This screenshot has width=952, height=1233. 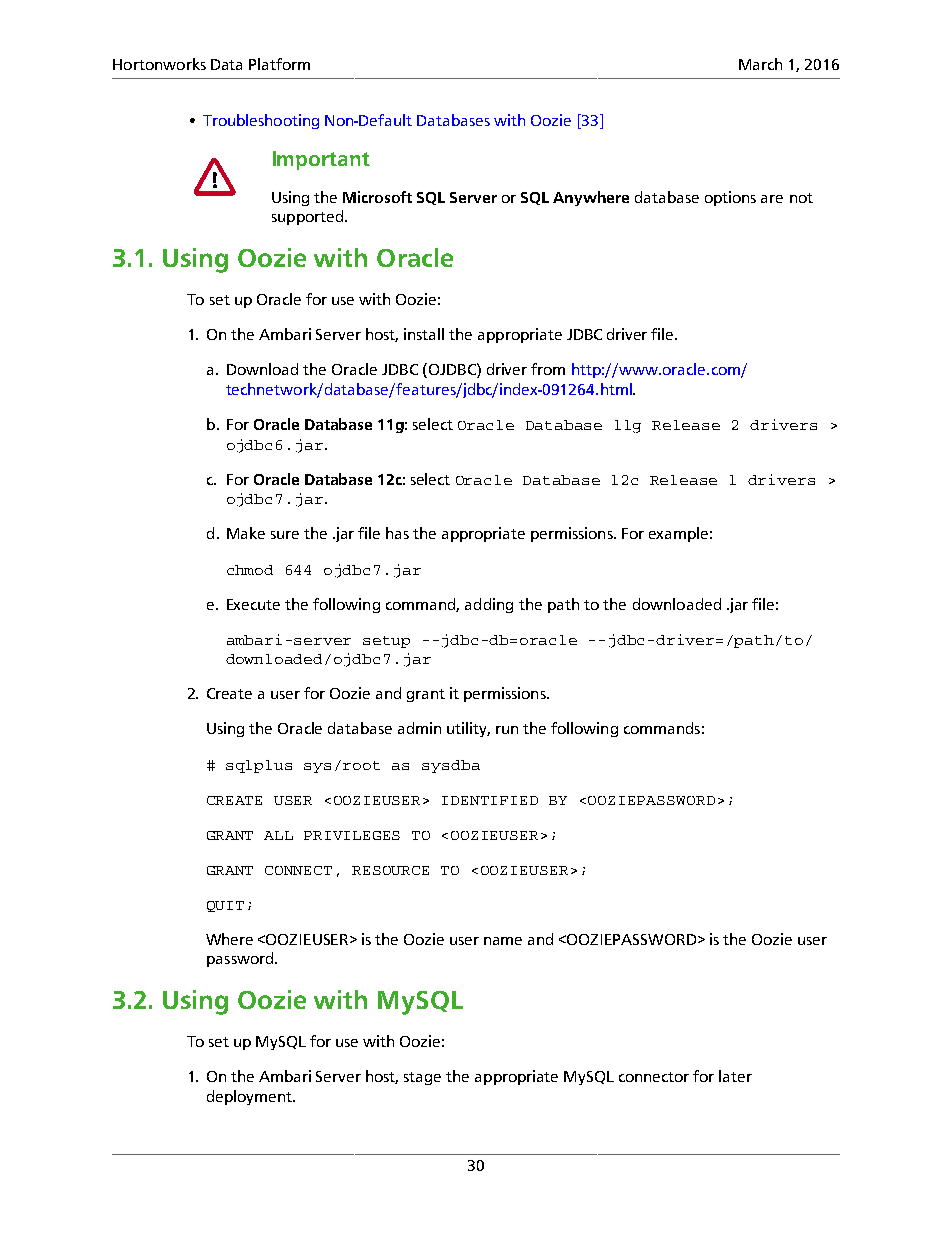 What do you see at coordinates (489, 605) in the screenshot?
I see `adding` at bounding box center [489, 605].
